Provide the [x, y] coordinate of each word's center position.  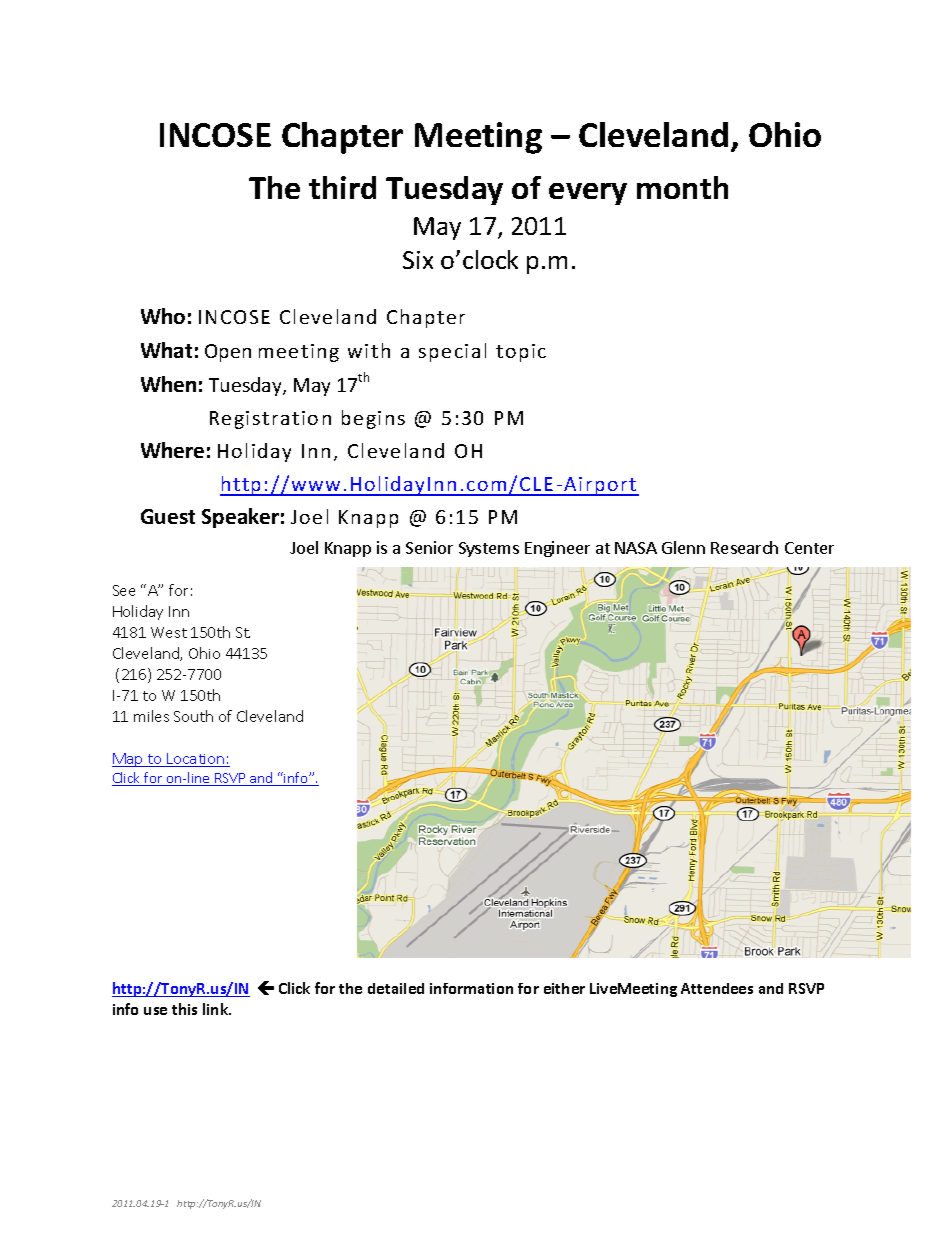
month [682, 187]
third [342, 187]
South [193, 716]
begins [373, 419]
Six [418, 260]
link [217, 1009]
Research [744, 547]
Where [172, 450]
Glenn [683, 547]
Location [196, 760]
